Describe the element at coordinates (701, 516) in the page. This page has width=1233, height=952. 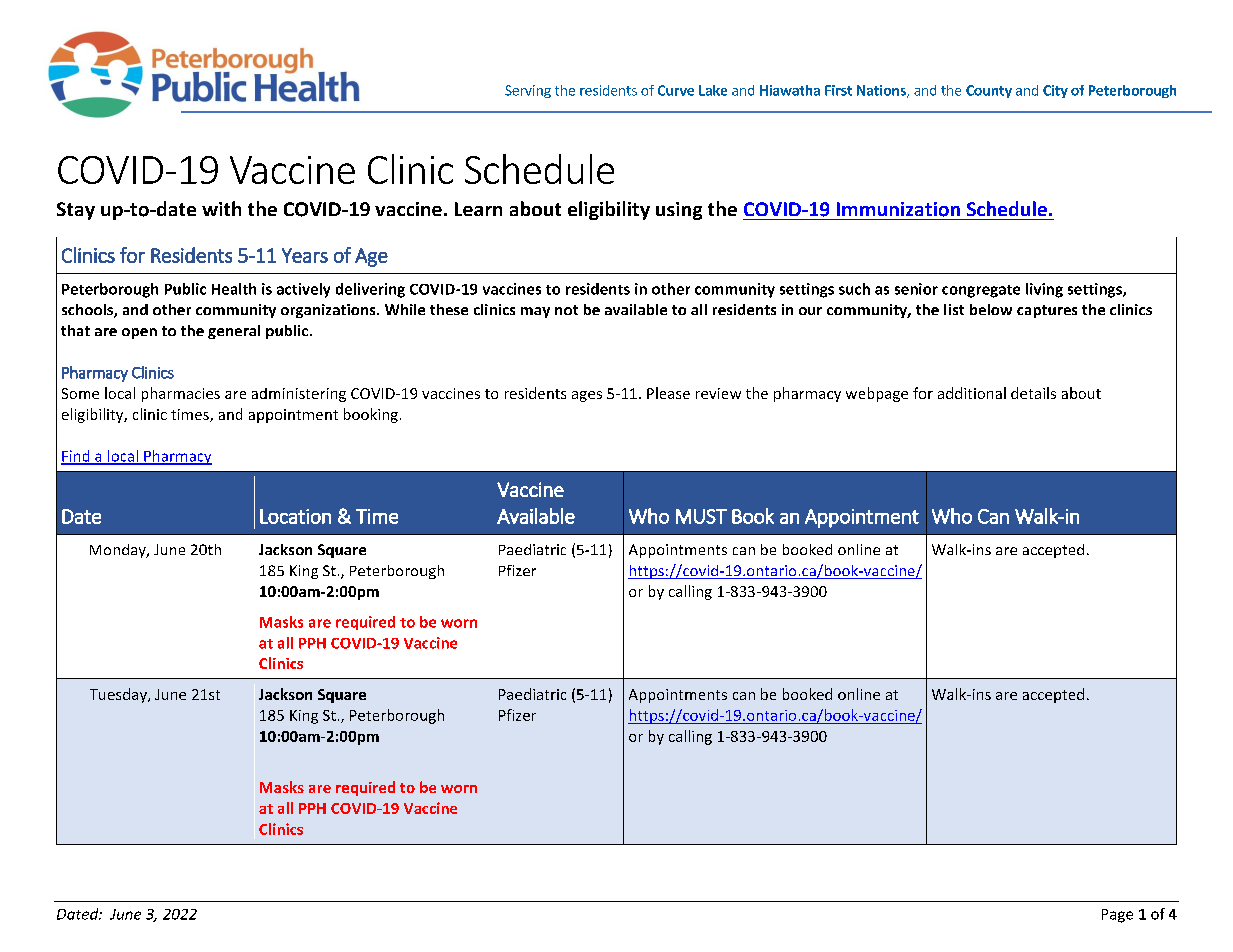
I see `MUST` at that location.
